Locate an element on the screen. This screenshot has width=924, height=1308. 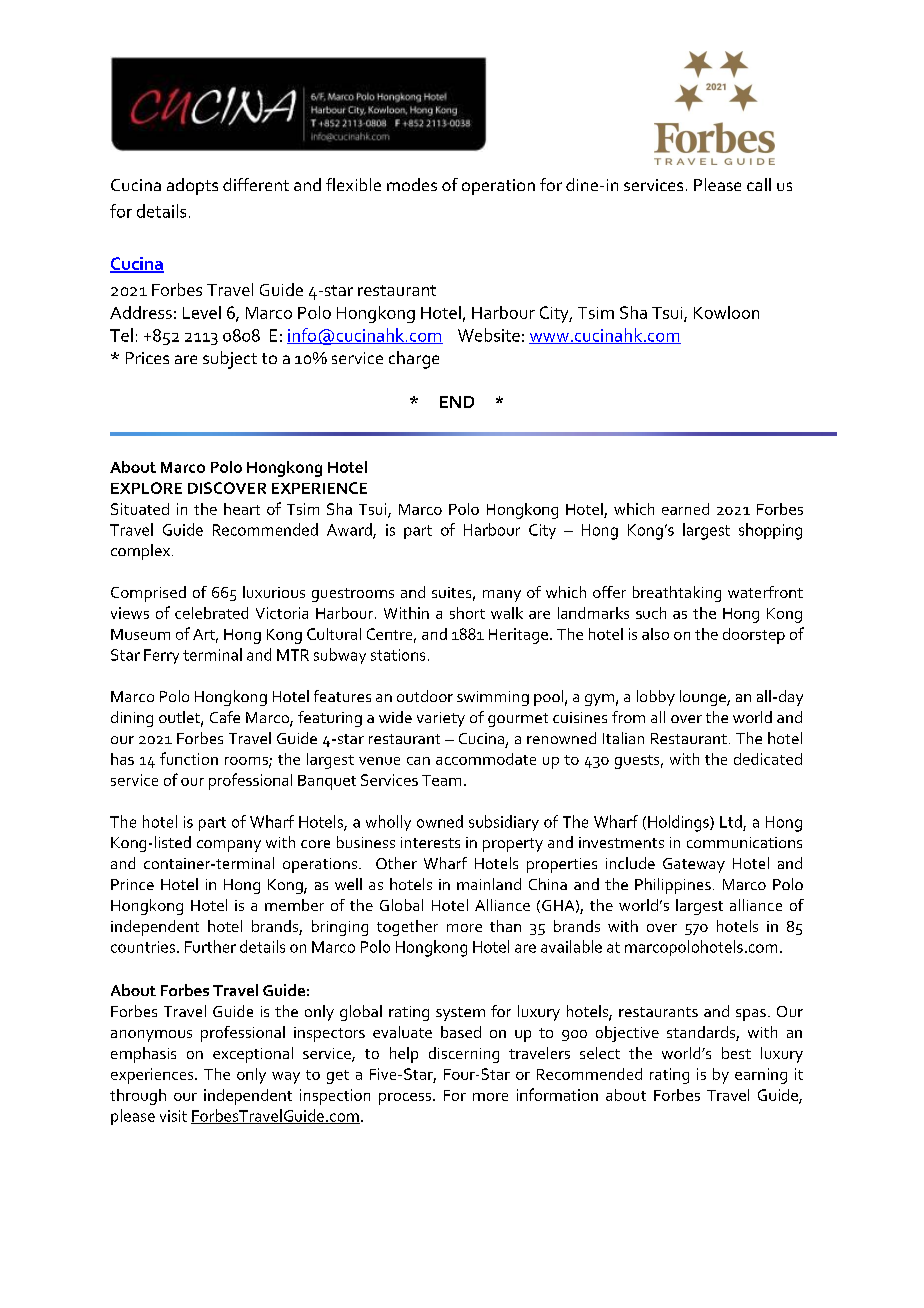
modes is located at coordinates (412, 184).
